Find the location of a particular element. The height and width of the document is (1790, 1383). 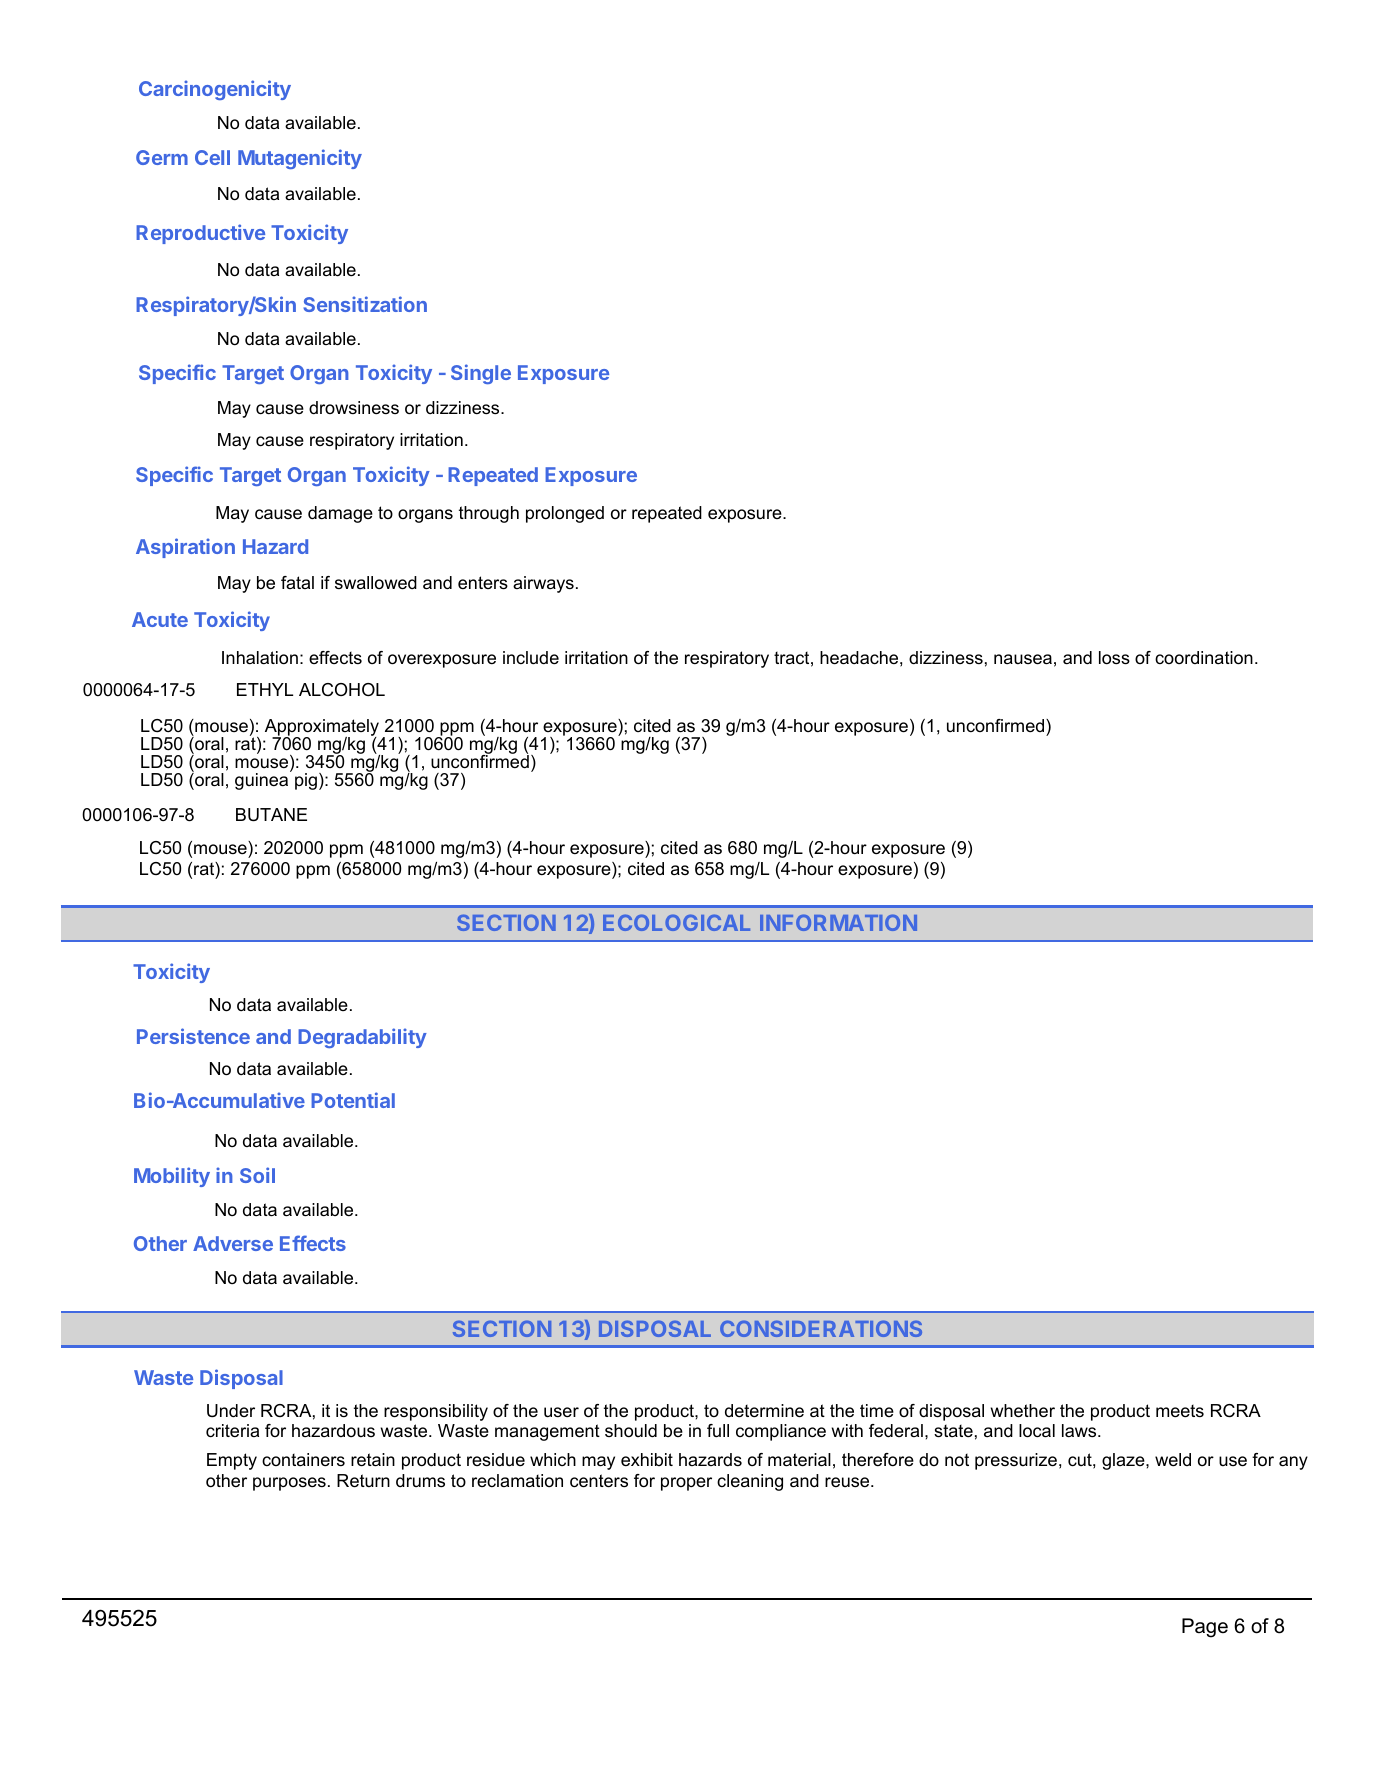

INFORMATION is located at coordinates (838, 922).
